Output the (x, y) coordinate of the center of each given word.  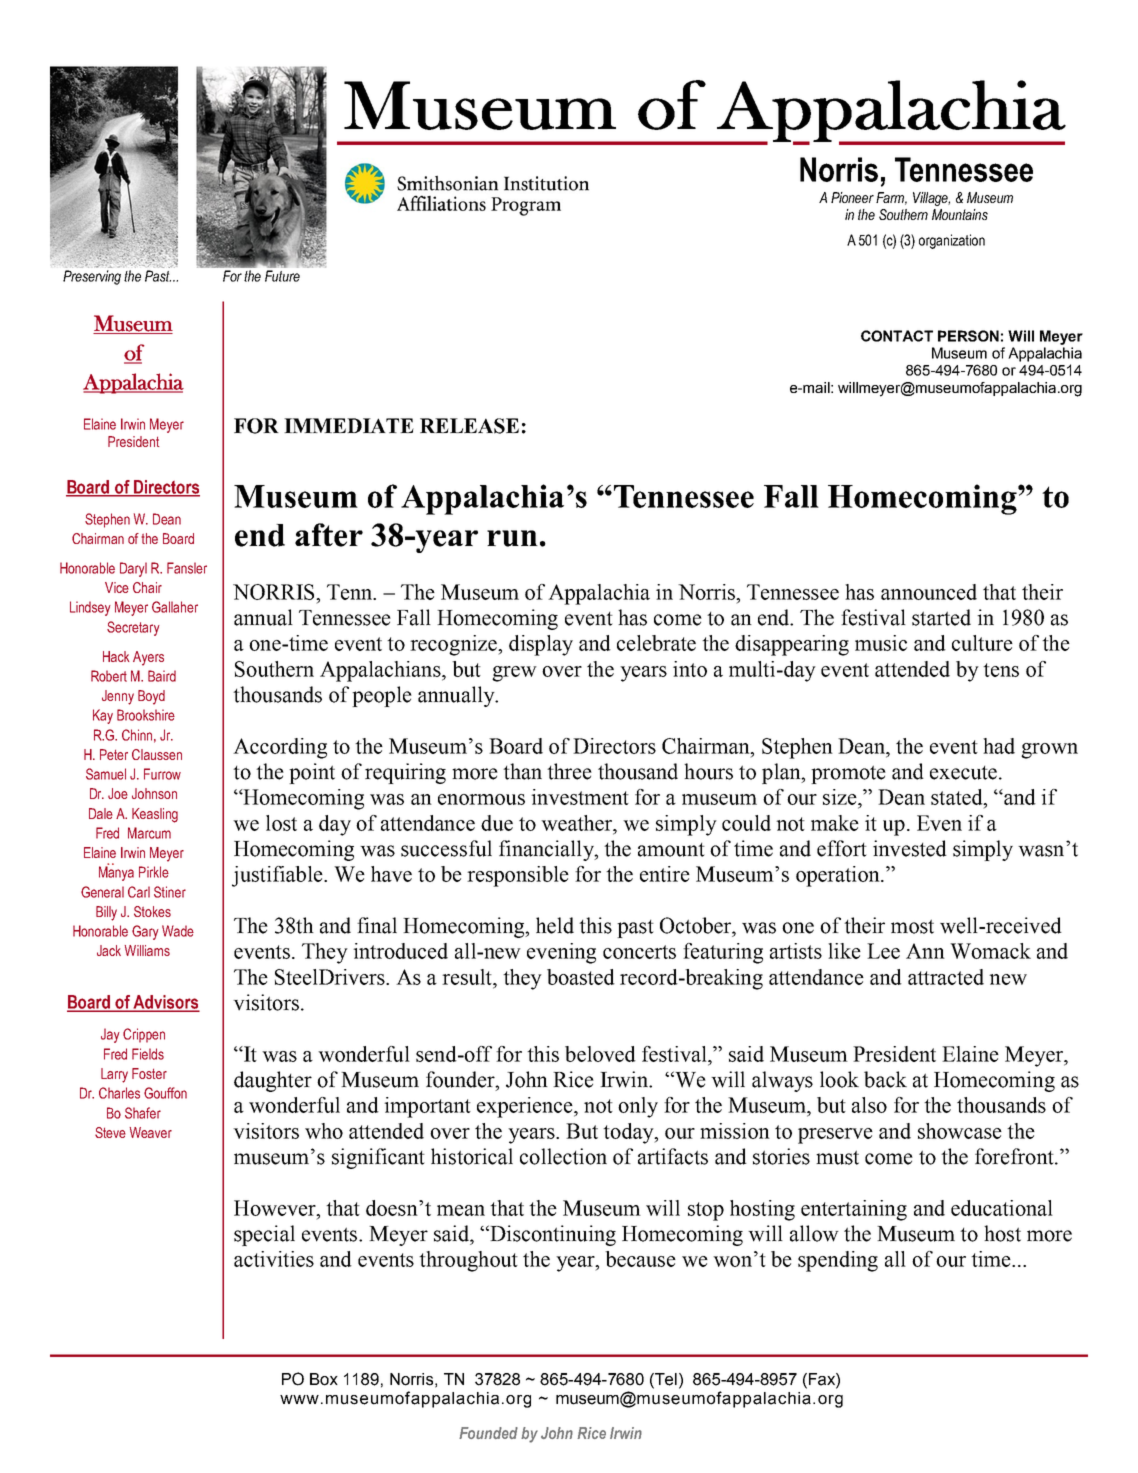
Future (282, 276)
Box (324, 1379)
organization (952, 241)
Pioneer (852, 197)
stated (958, 797)
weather (578, 823)
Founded (488, 1433)
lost (281, 823)
